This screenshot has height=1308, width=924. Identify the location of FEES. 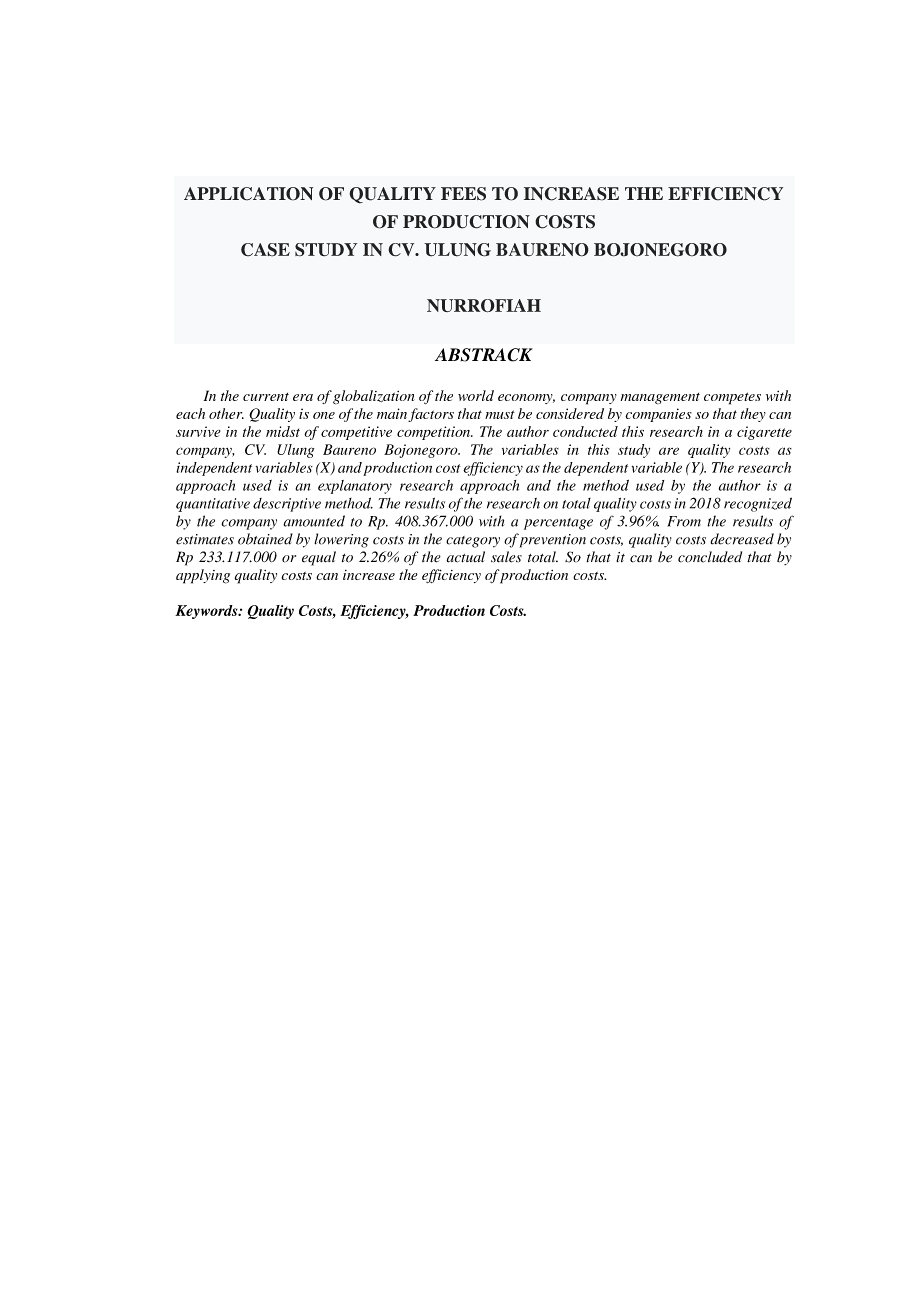
(463, 194).
